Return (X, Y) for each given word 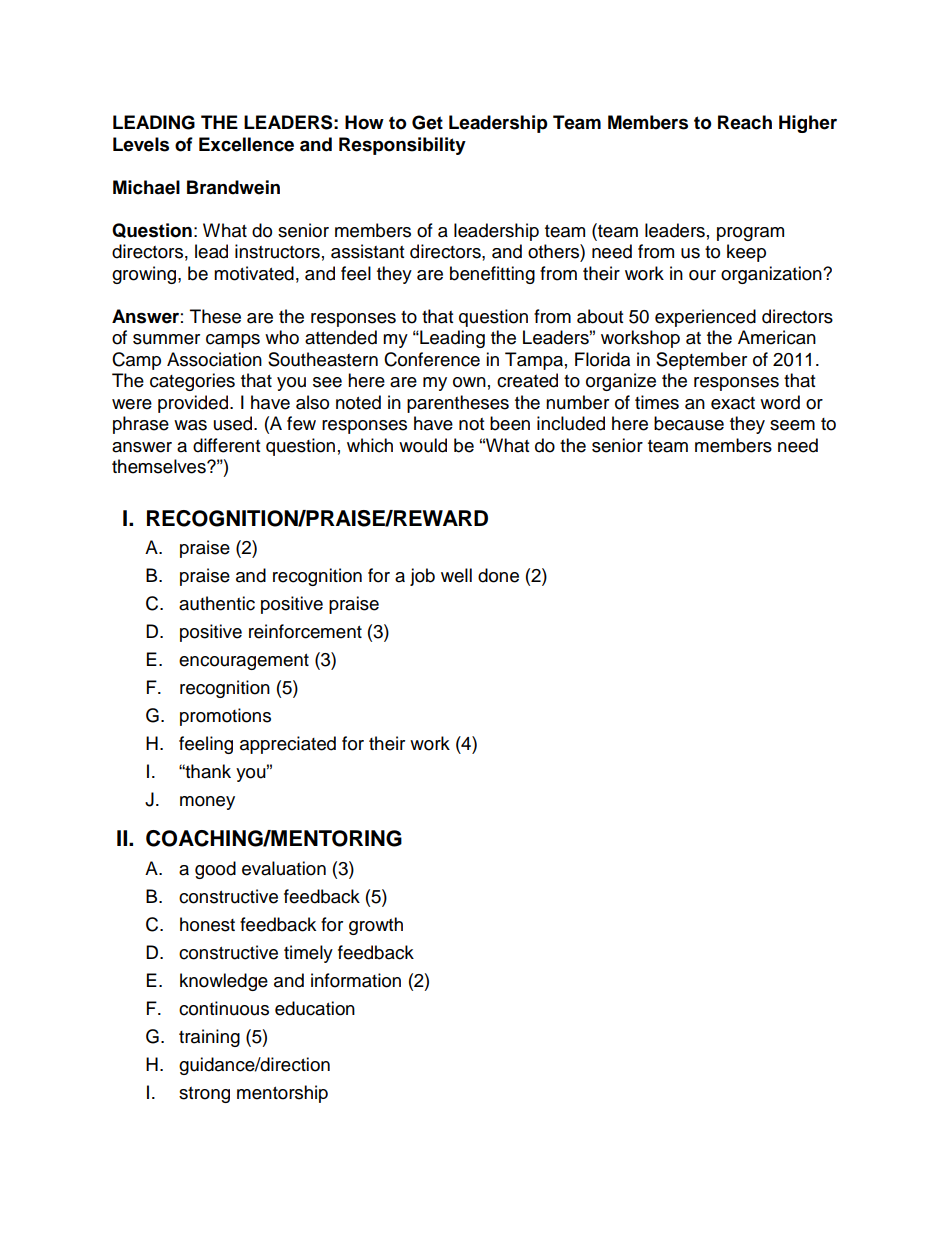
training (209, 1038)
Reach (745, 122)
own (469, 382)
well (456, 575)
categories (192, 382)
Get (427, 122)
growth (376, 926)
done (498, 575)
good (215, 870)
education (315, 1008)
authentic (217, 603)
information (356, 980)
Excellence (246, 144)
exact (733, 403)
